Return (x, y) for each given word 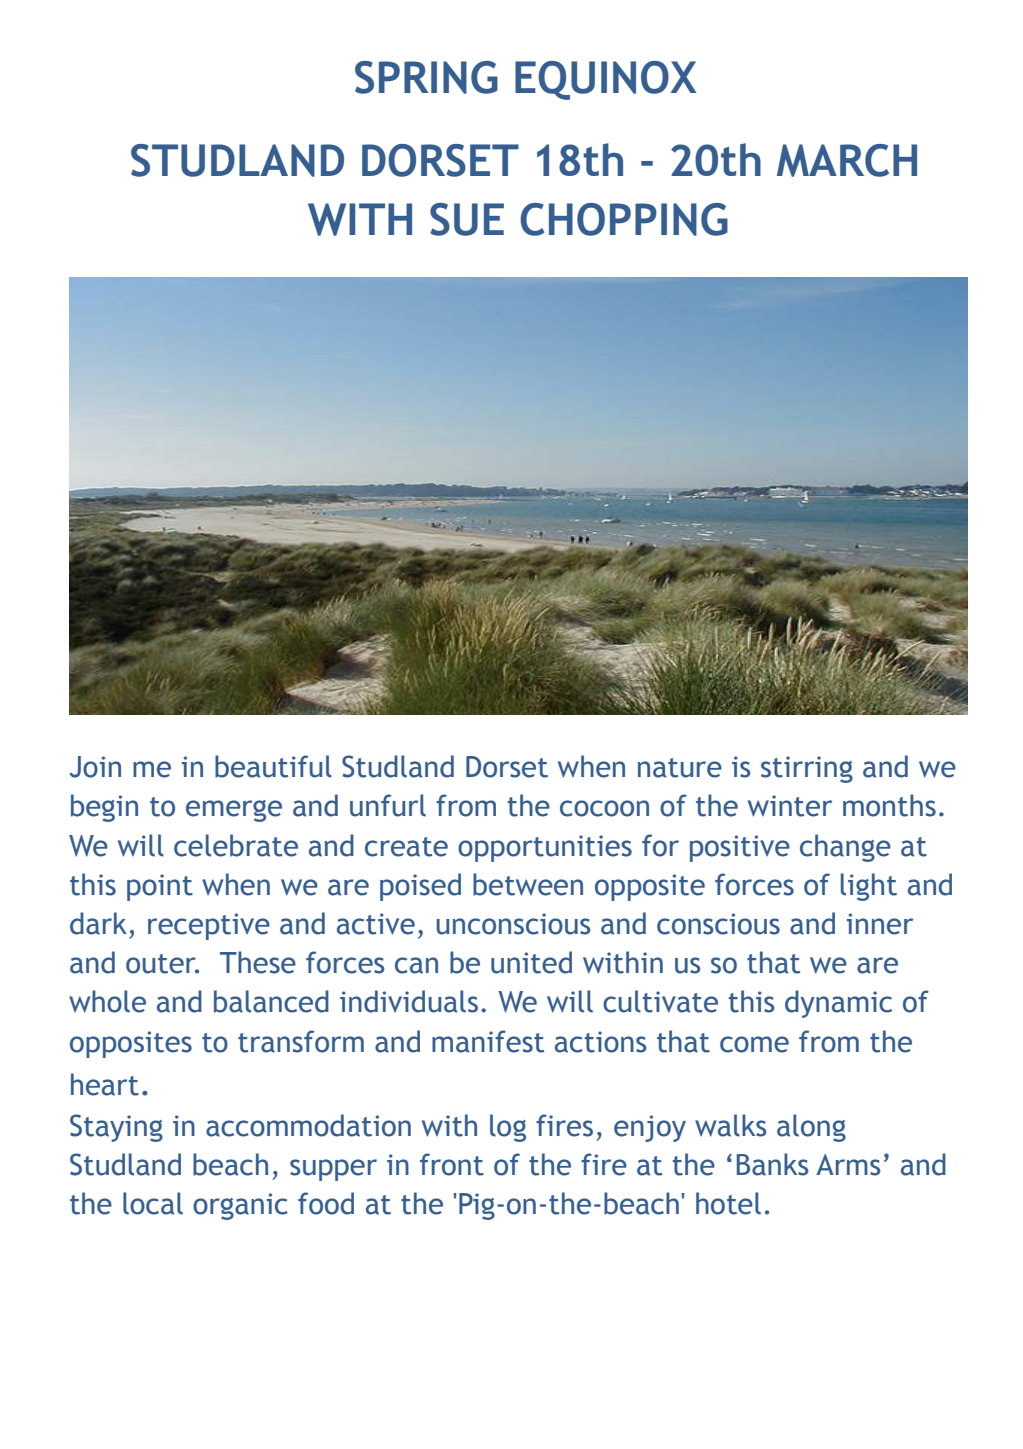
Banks (772, 1164)
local (153, 1203)
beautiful (273, 766)
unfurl (388, 805)
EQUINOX (606, 80)
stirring (807, 769)
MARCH (847, 160)
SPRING (426, 77)
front (452, 1164)
